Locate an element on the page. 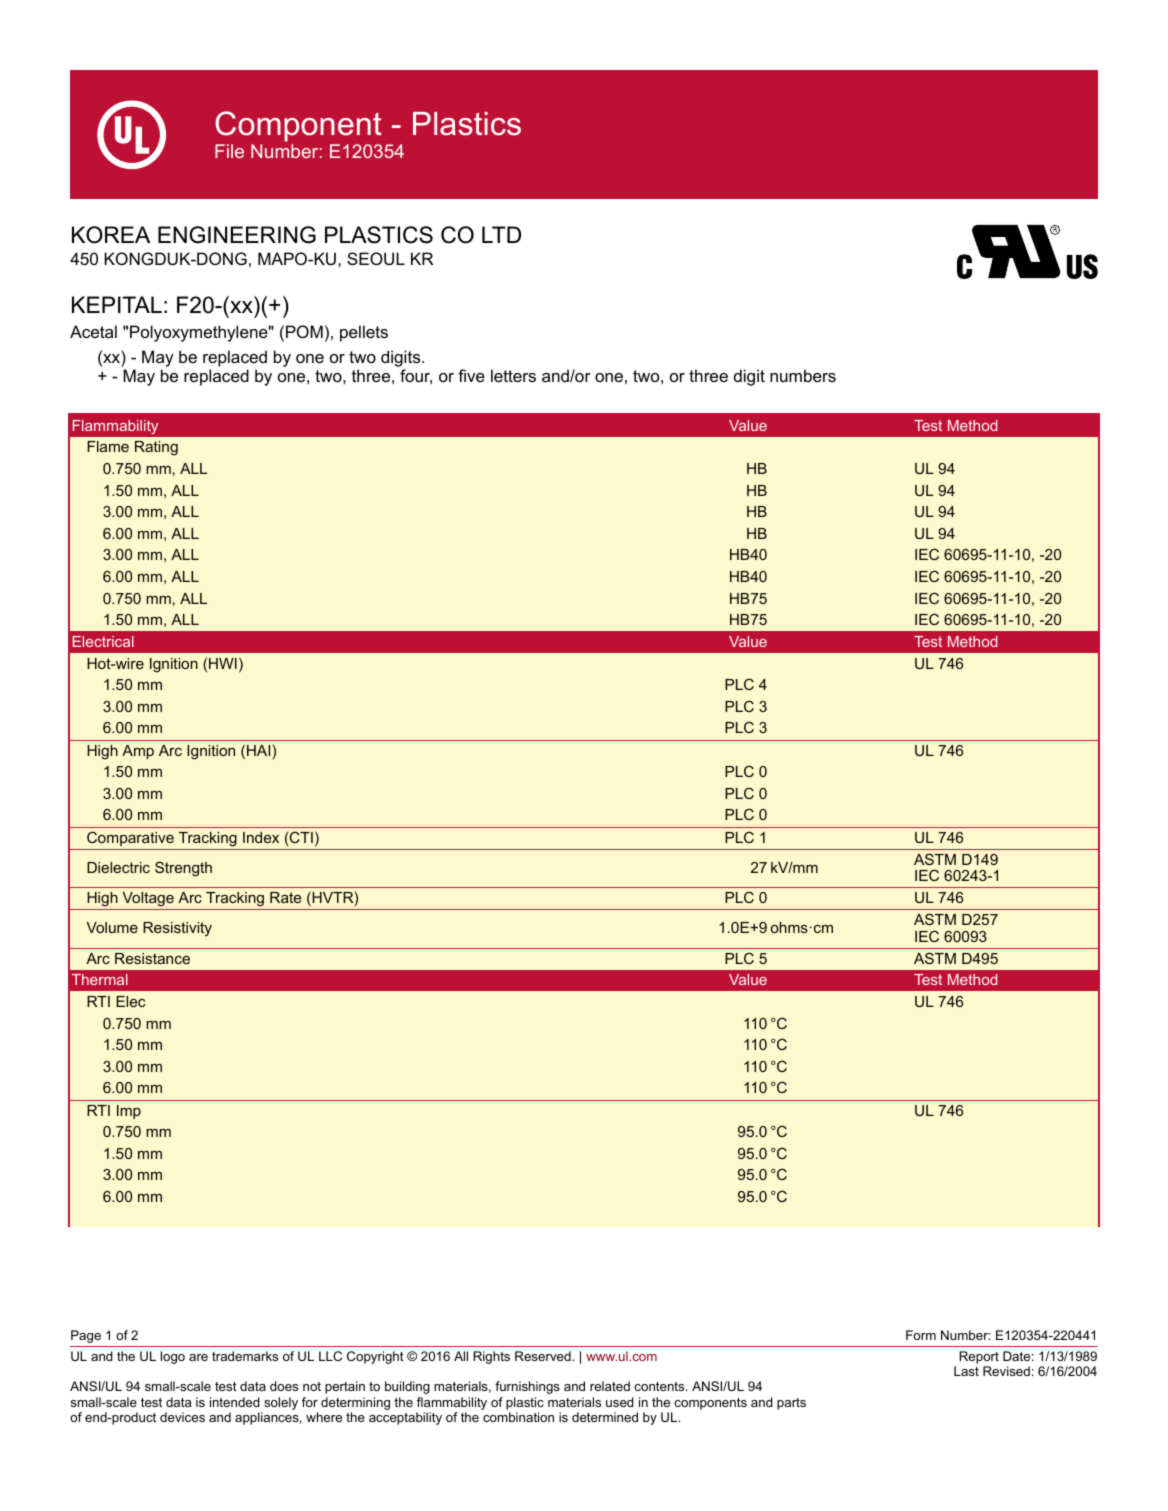 This page has width=1168, height=1511. HAI is located at coordinates (258, 750).
